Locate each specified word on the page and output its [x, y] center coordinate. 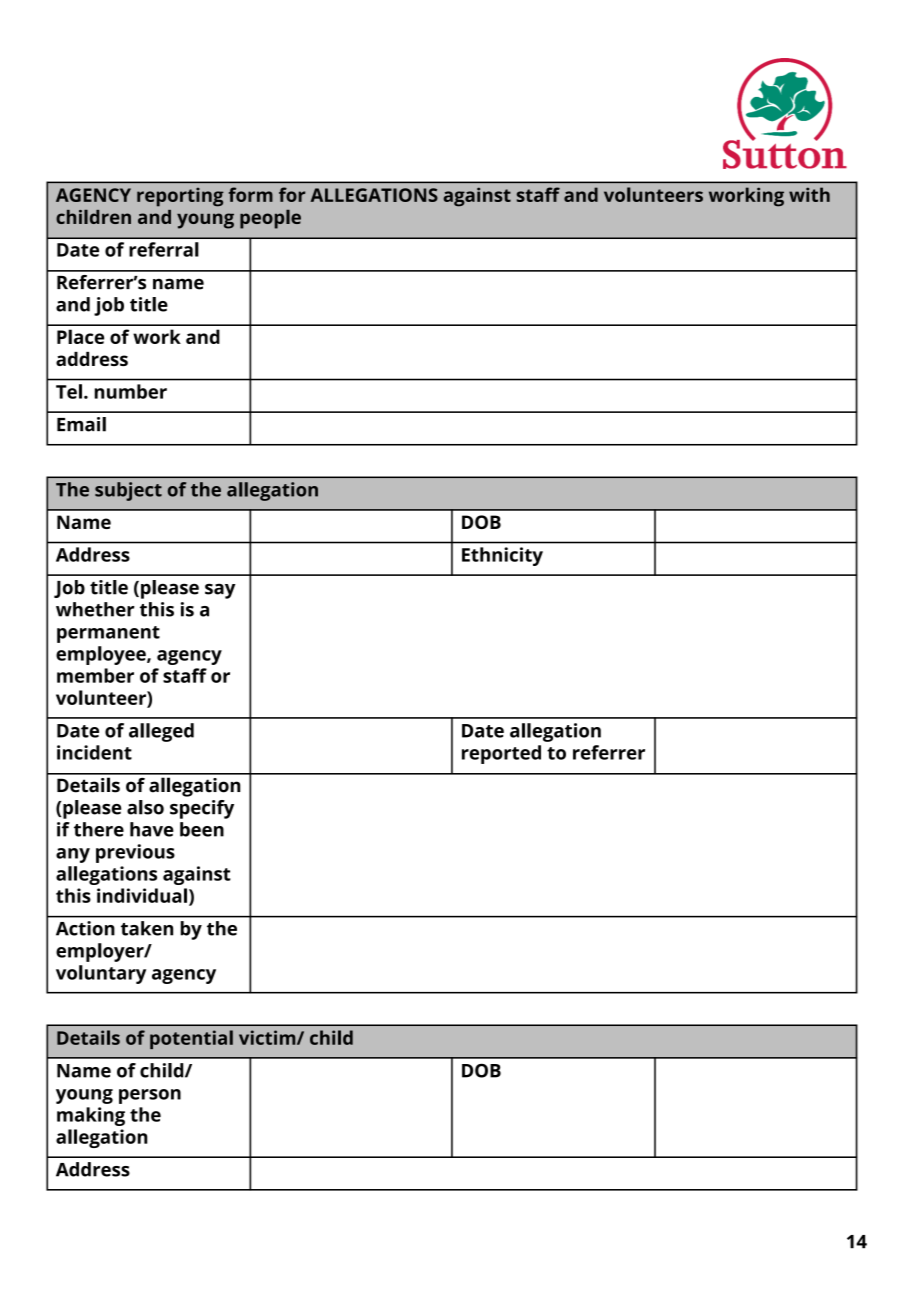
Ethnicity [502, 556]
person [150, 1096]
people [270, 219]
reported [501, 754]
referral [164, 249]
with [809, 194]
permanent [108, 634]
